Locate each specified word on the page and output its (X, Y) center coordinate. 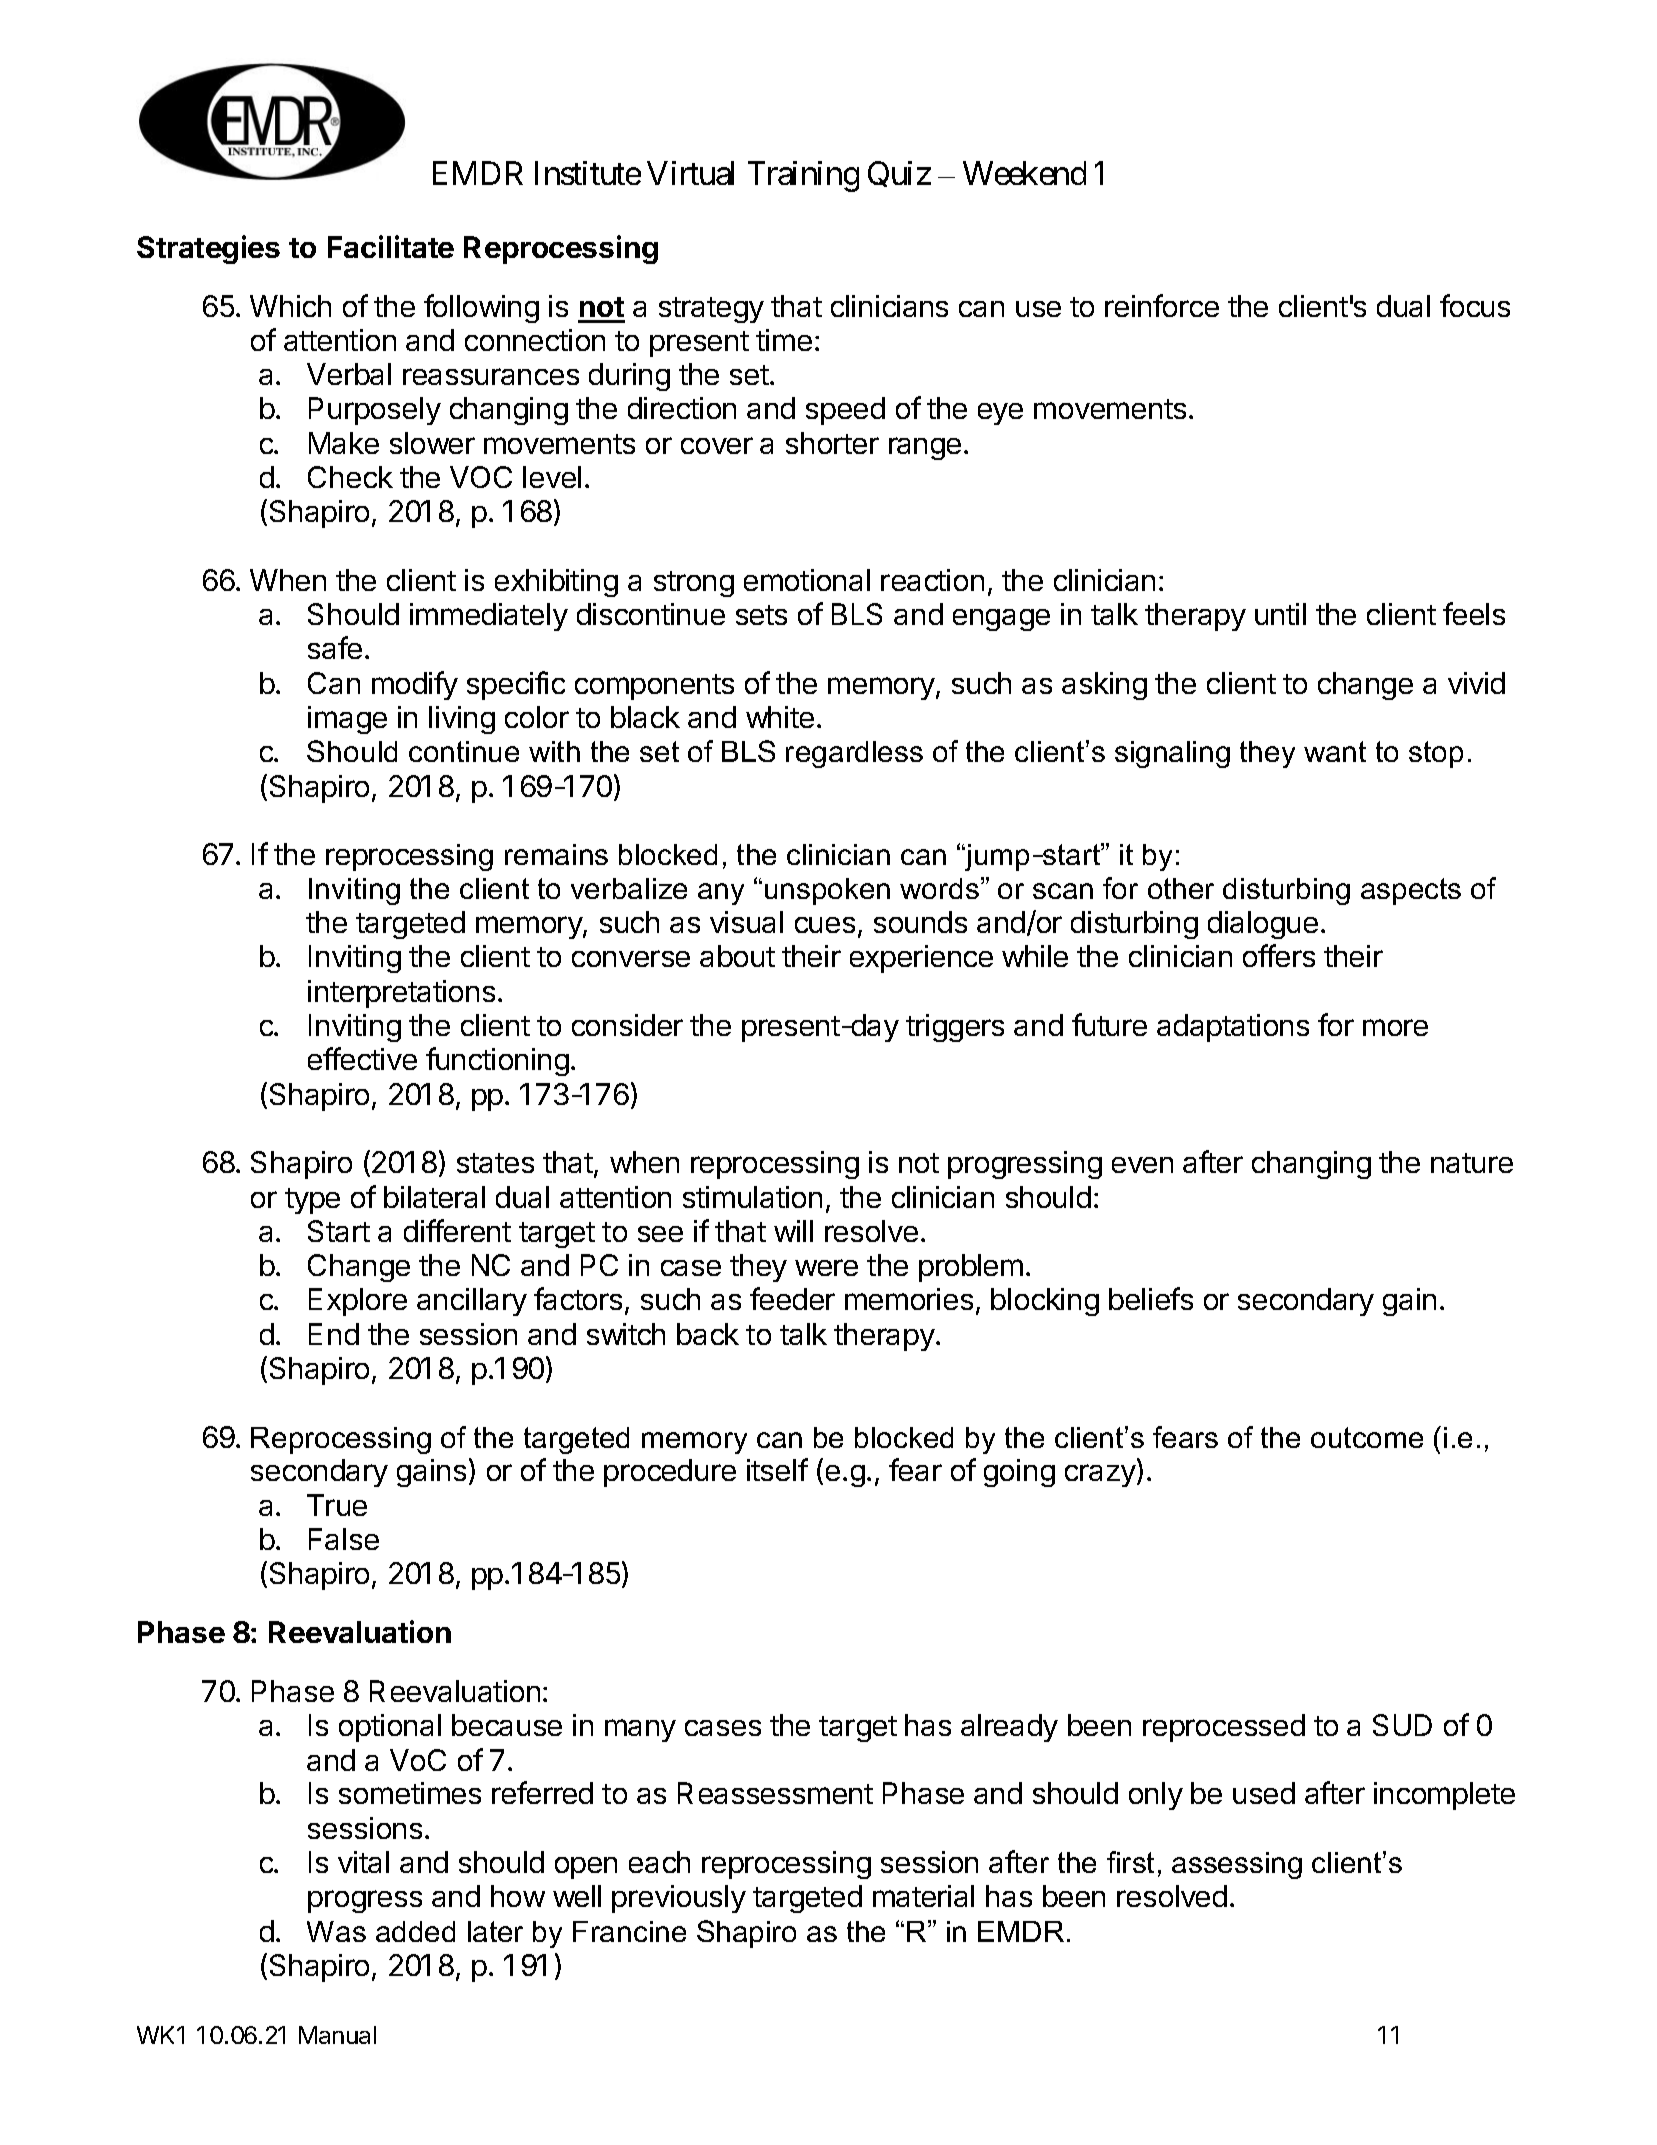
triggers (955, 1028)
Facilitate (391, 246)
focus (1475, 305)
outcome (1367, 1437)
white (780, 717)
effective (362, 1058)
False (344, 1539)
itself (777, 1469)
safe (335, 647)
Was (336, 1931)
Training (803, 176)
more (1395, 1027)
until (1280, 614)
